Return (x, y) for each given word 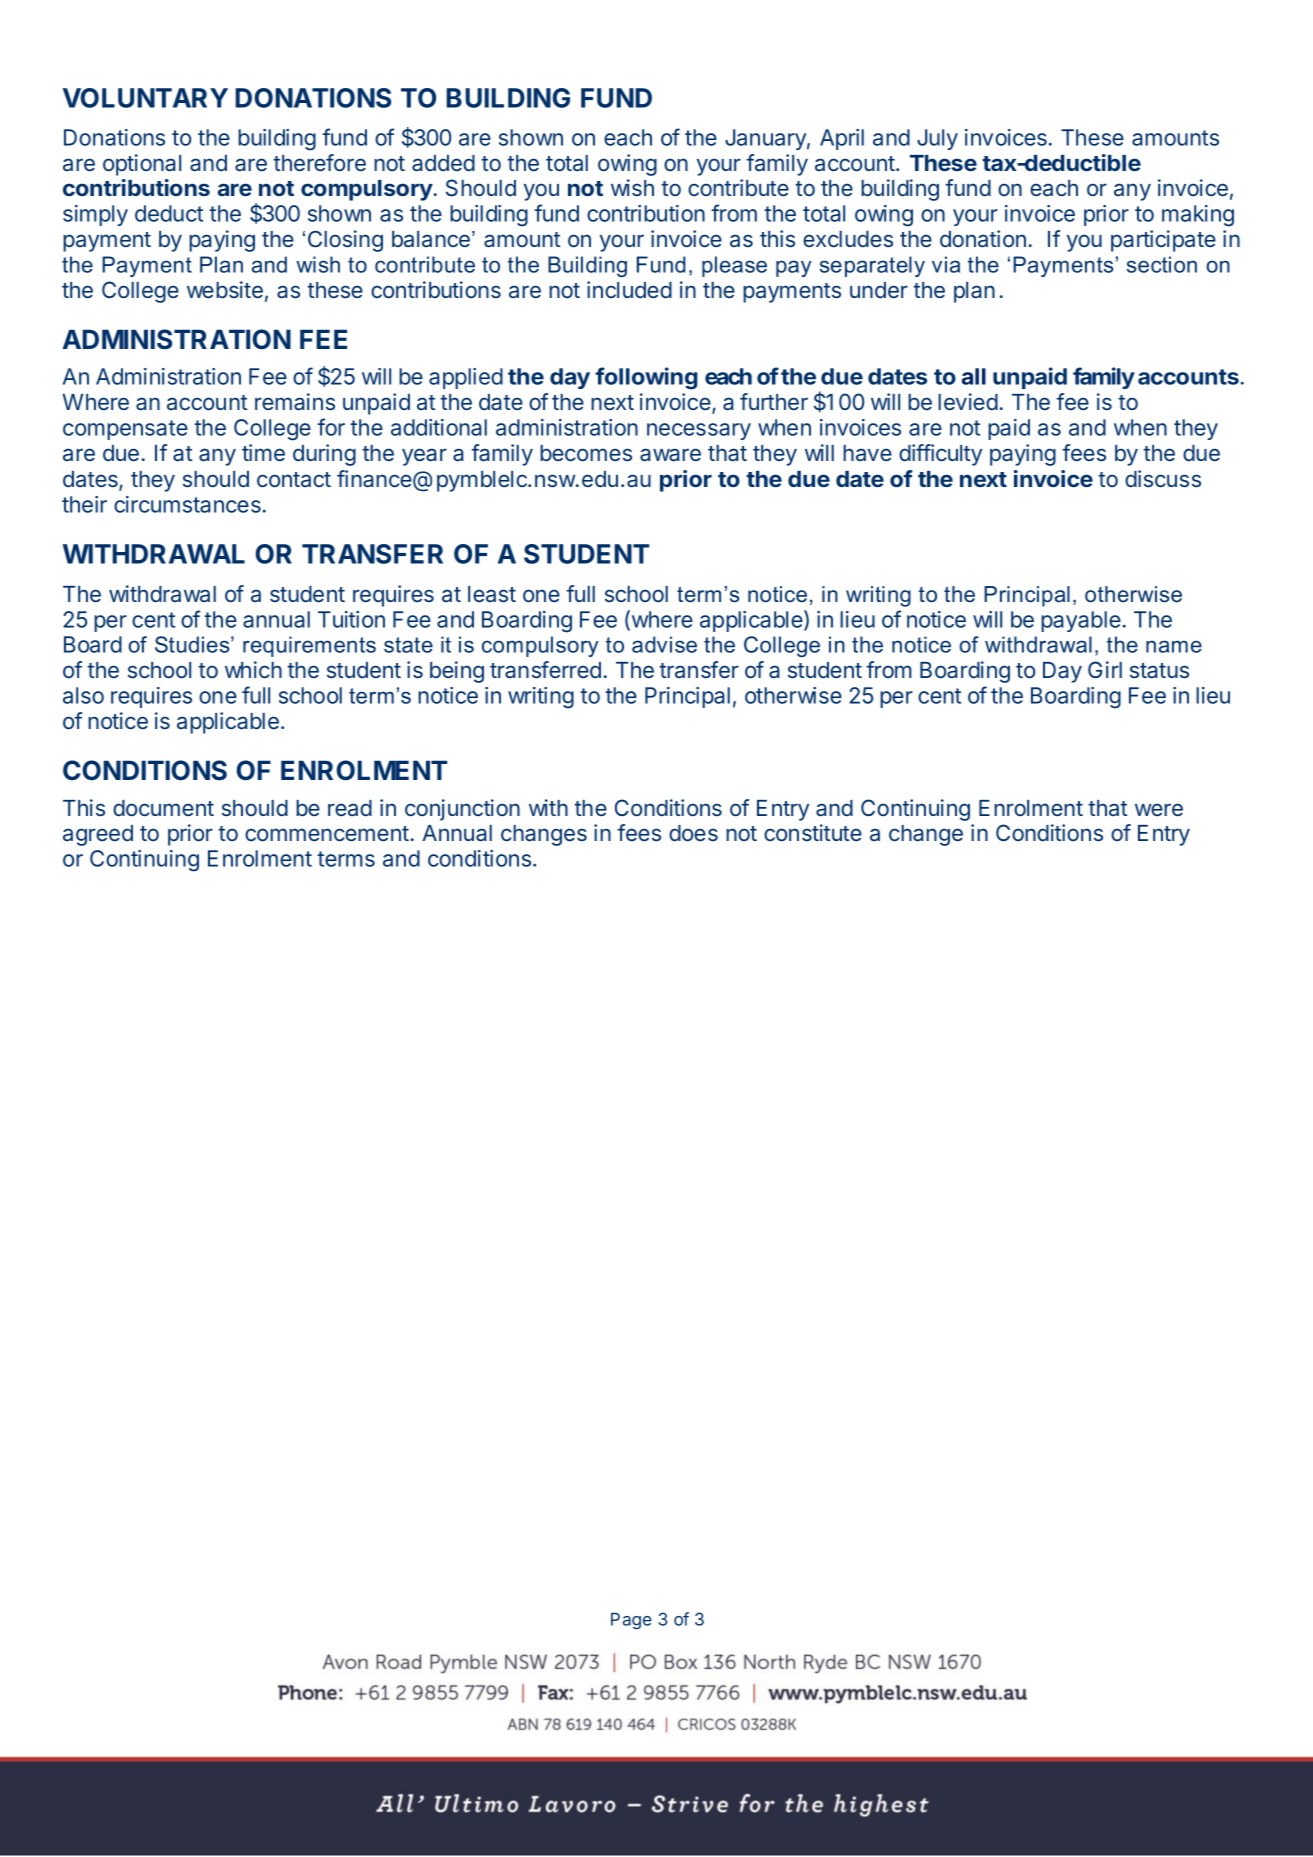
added (443, 163)
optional (142, 165)
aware (670, 455)
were (1159, 809)
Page (631, 1621)
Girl (1105, 669)
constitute (813, 832)
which (253, 669)
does (693, 833)
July (937, 139)
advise (664, 644)
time (263, 452)
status (1159, 671)
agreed (98, 835)
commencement (327, 833)
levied (968, 401)
